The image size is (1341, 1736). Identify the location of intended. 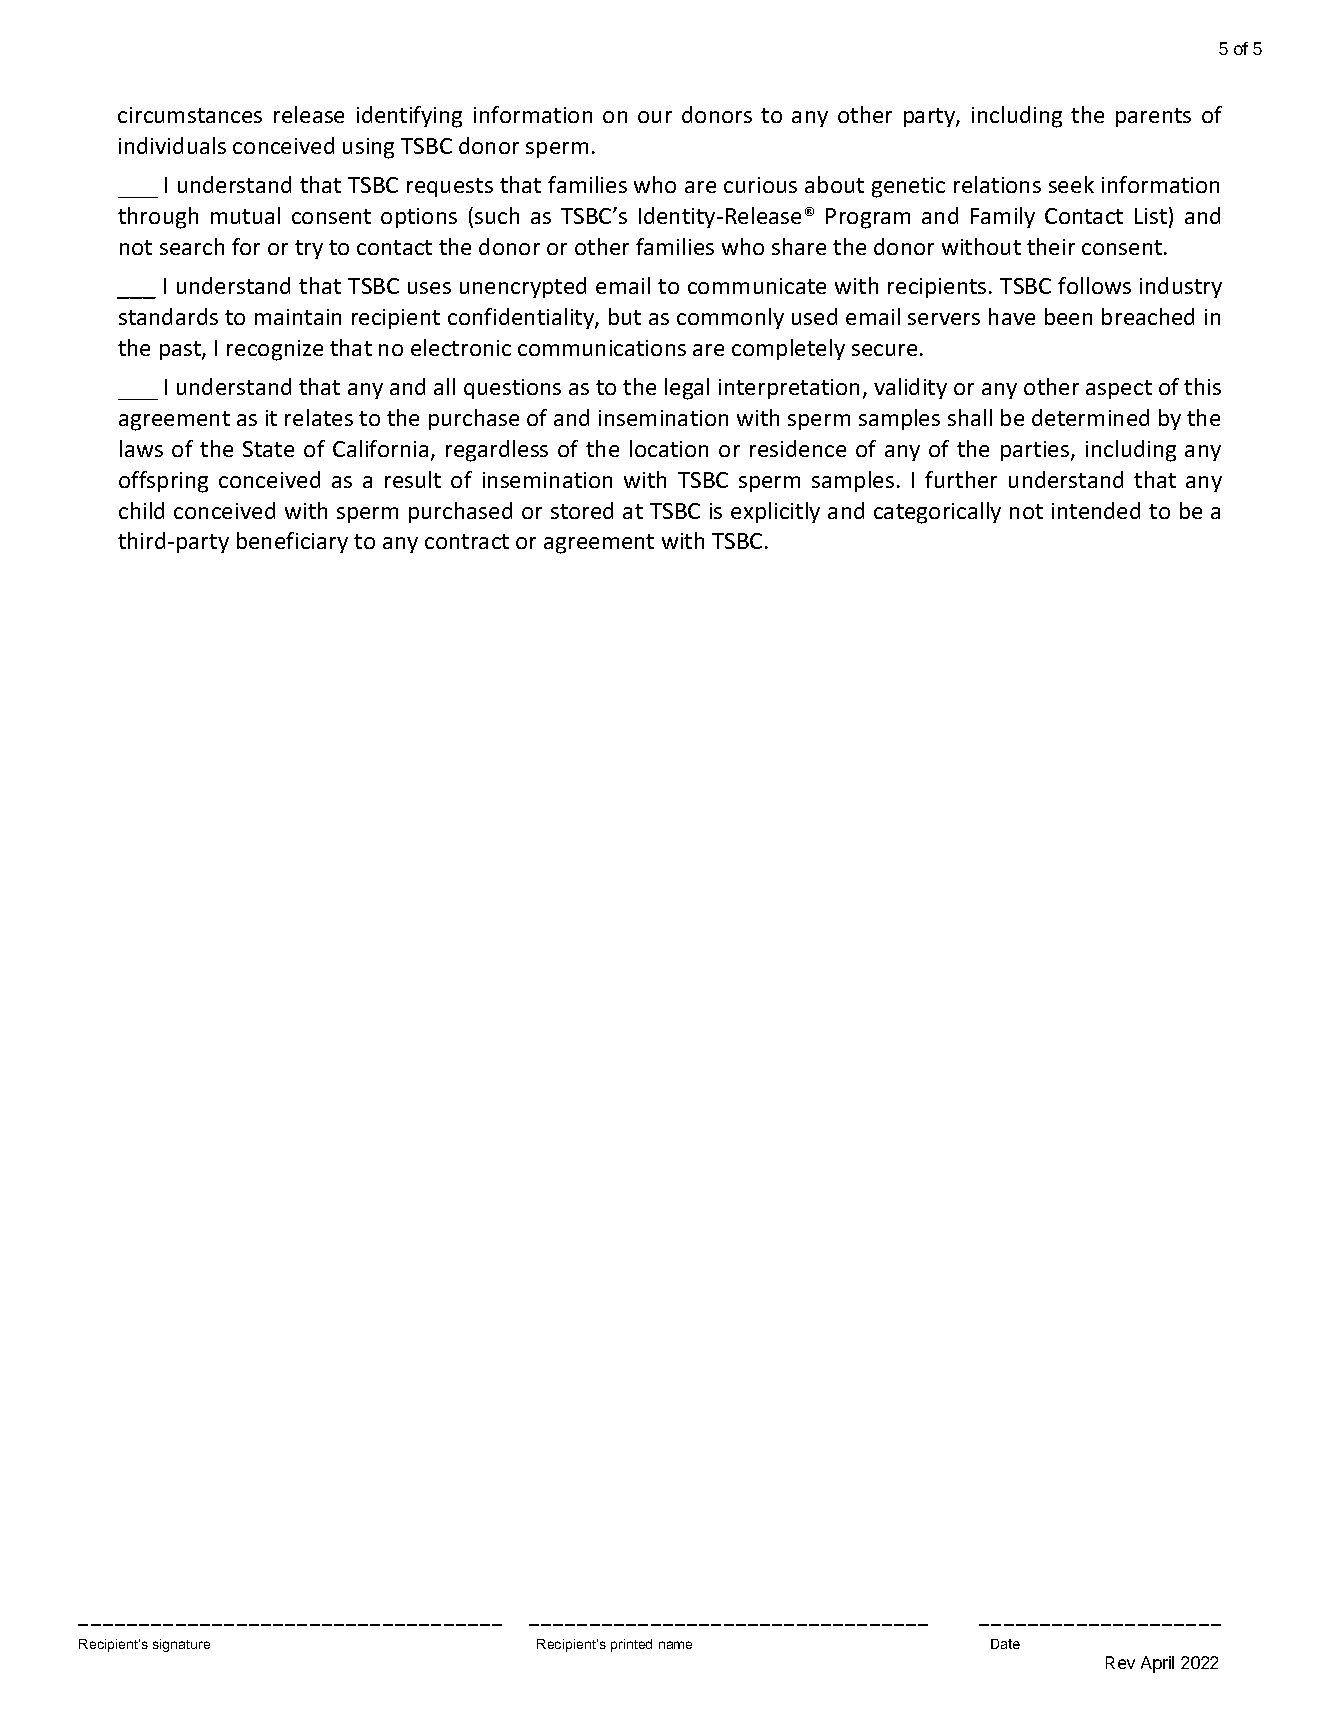
(1096, 510).
